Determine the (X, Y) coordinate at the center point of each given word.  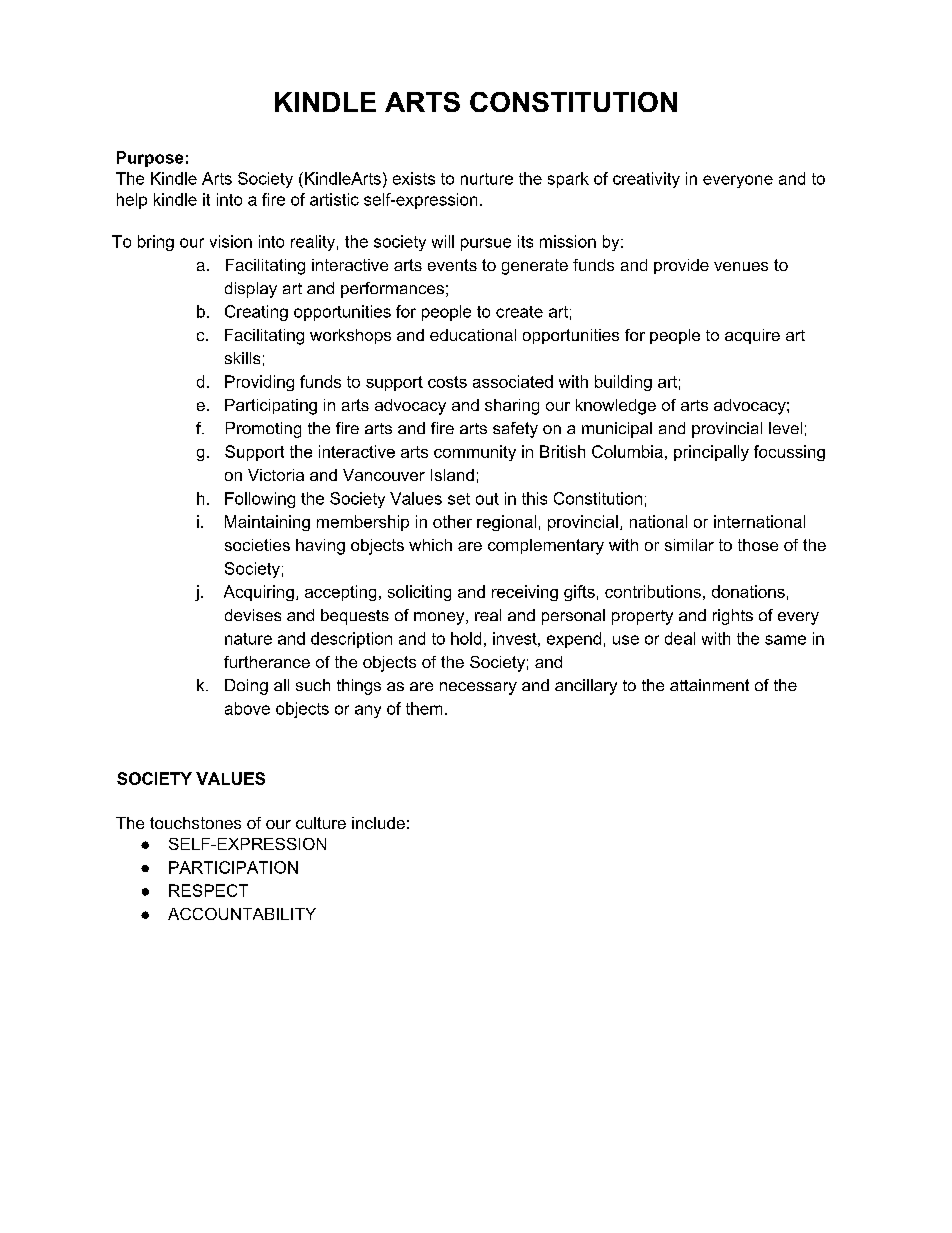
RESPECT (208, 890)
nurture (487, 179)
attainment (709, 685)
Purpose (150, 159)
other (452, 521)
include (378, 823)
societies (257, 545)
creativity (646, 180)
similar (689, 545)
